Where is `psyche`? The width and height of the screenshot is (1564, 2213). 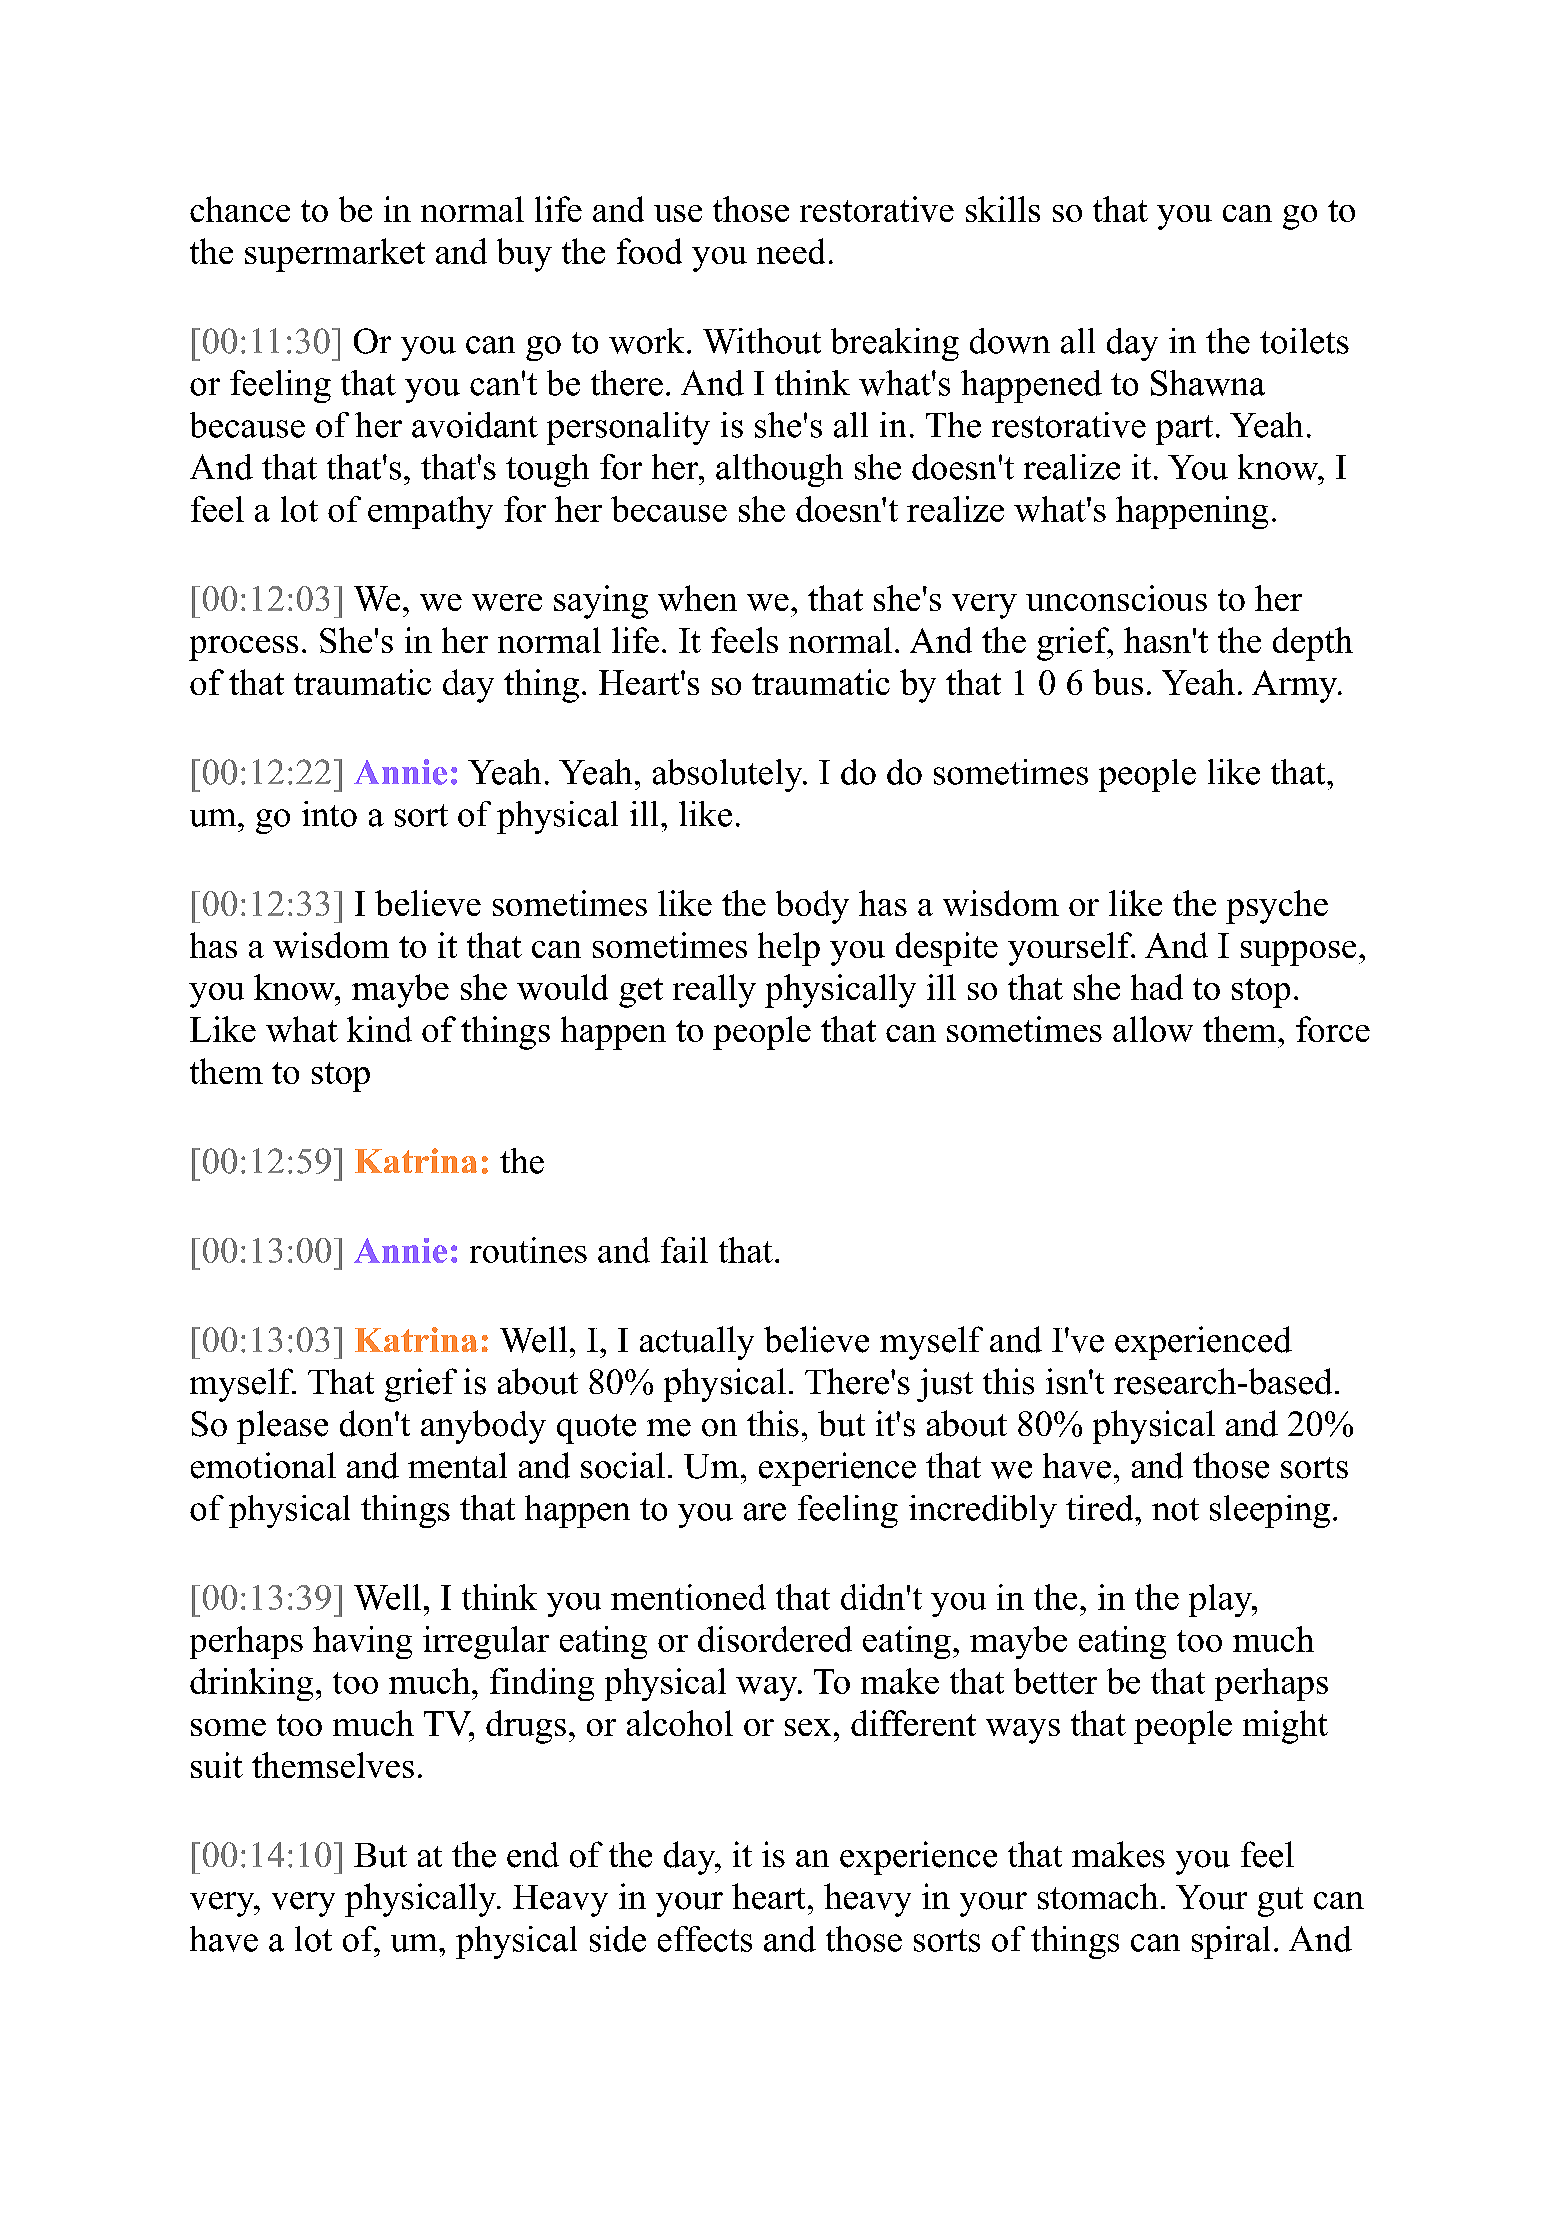 psyche is located at coordinates (1277, 907).
